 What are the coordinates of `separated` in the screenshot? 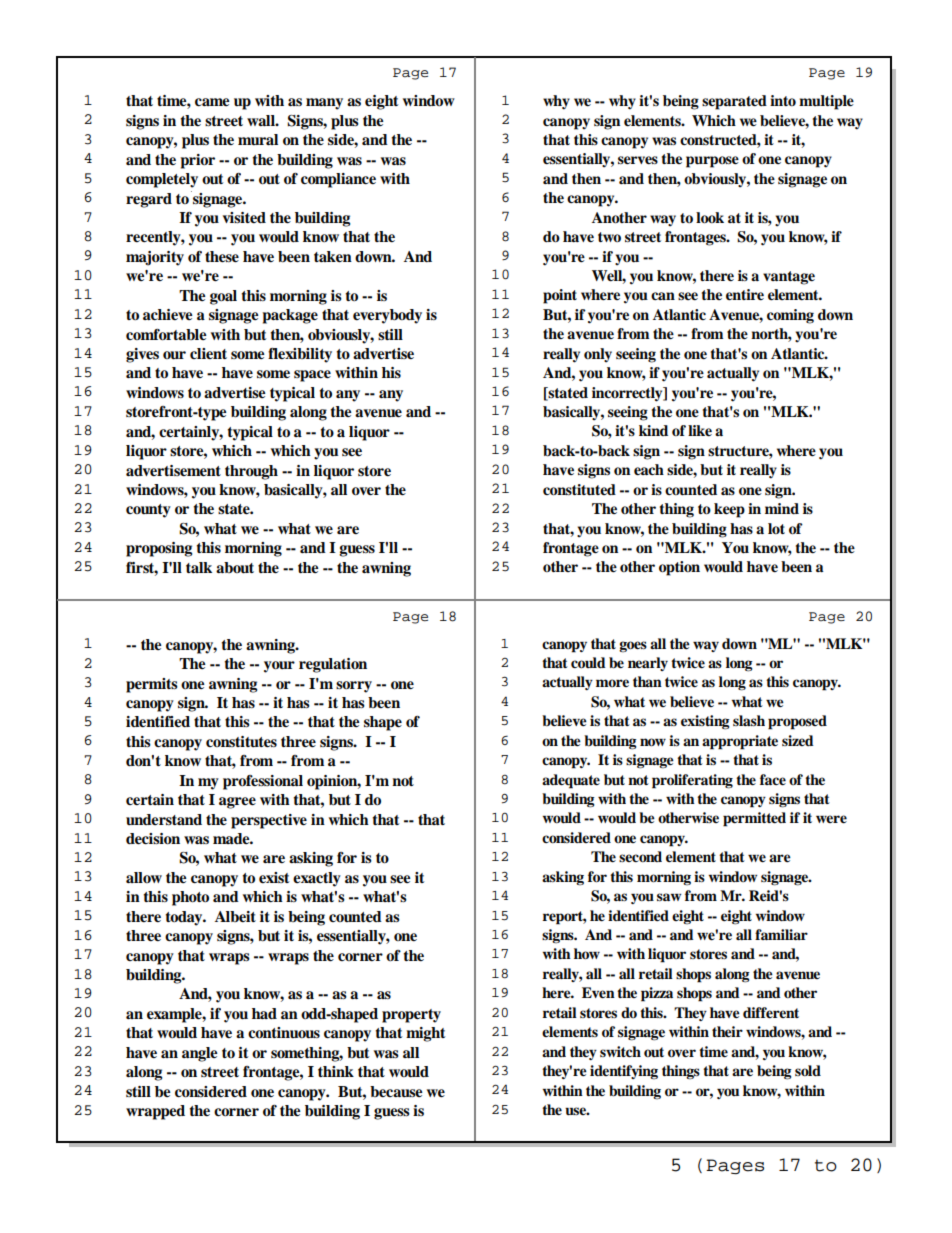 It's located at (734, 102).
